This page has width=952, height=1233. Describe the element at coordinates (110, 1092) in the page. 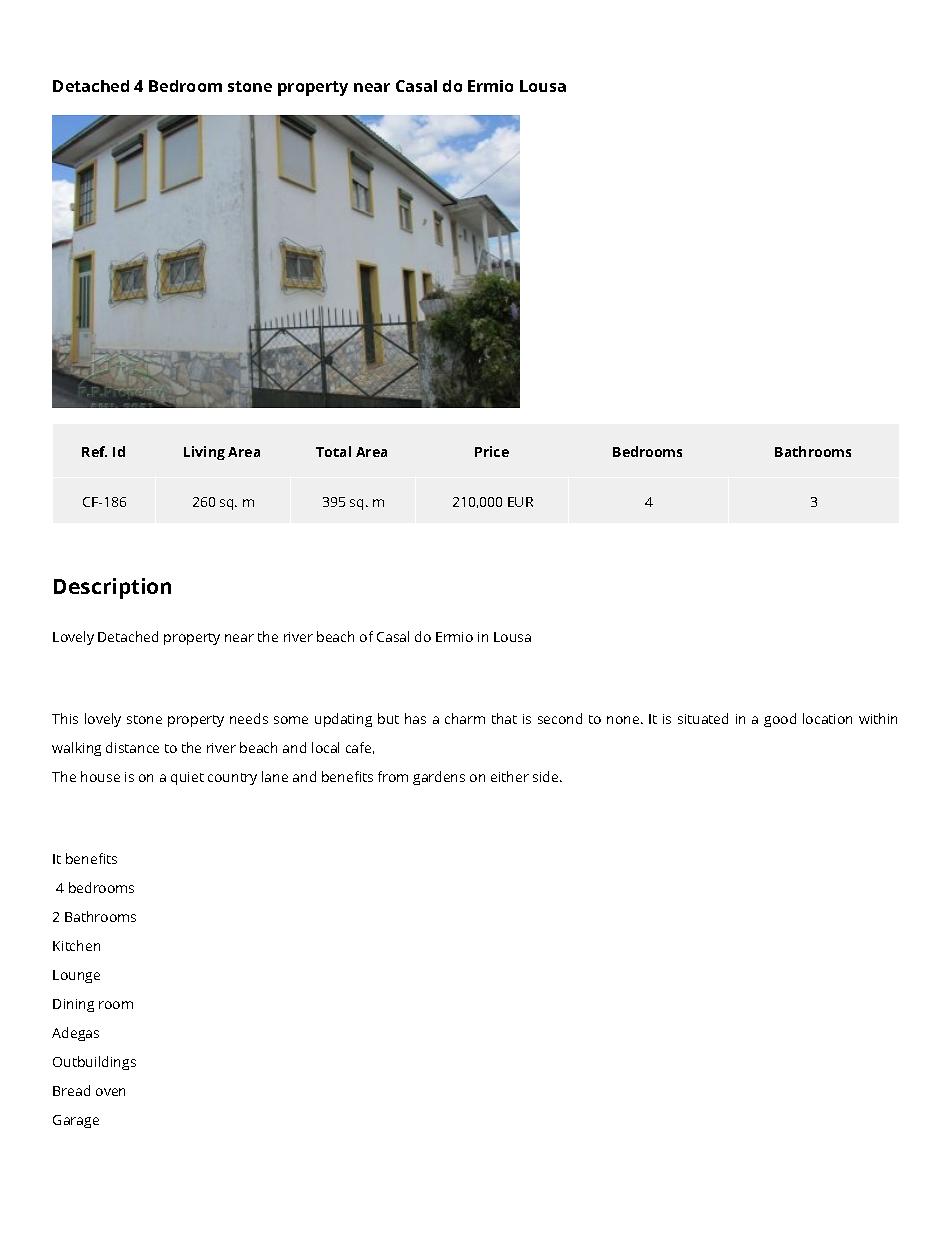

I see `oven` at that location.
